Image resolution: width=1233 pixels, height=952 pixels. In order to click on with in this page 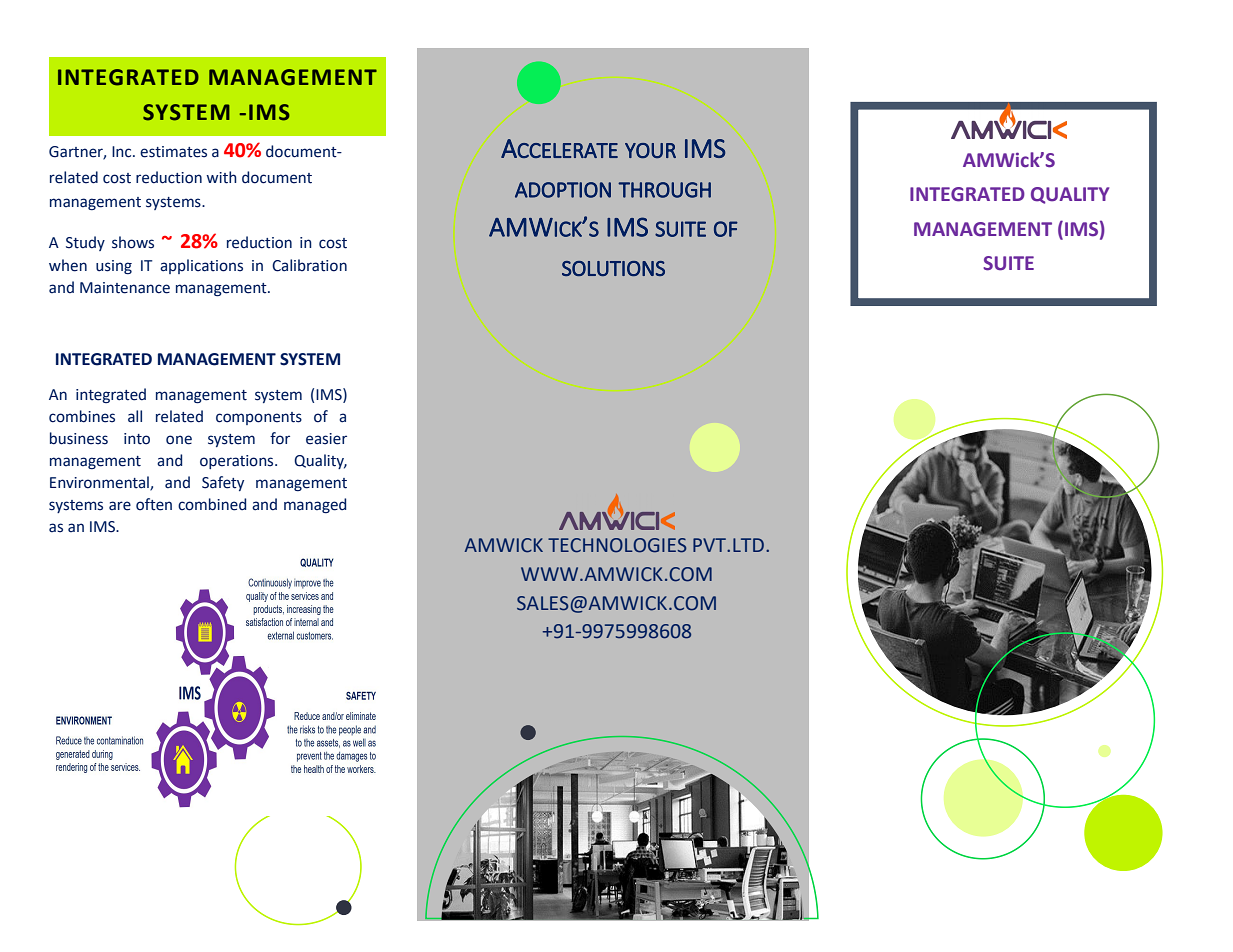, I will do `click(221, 177)`.
